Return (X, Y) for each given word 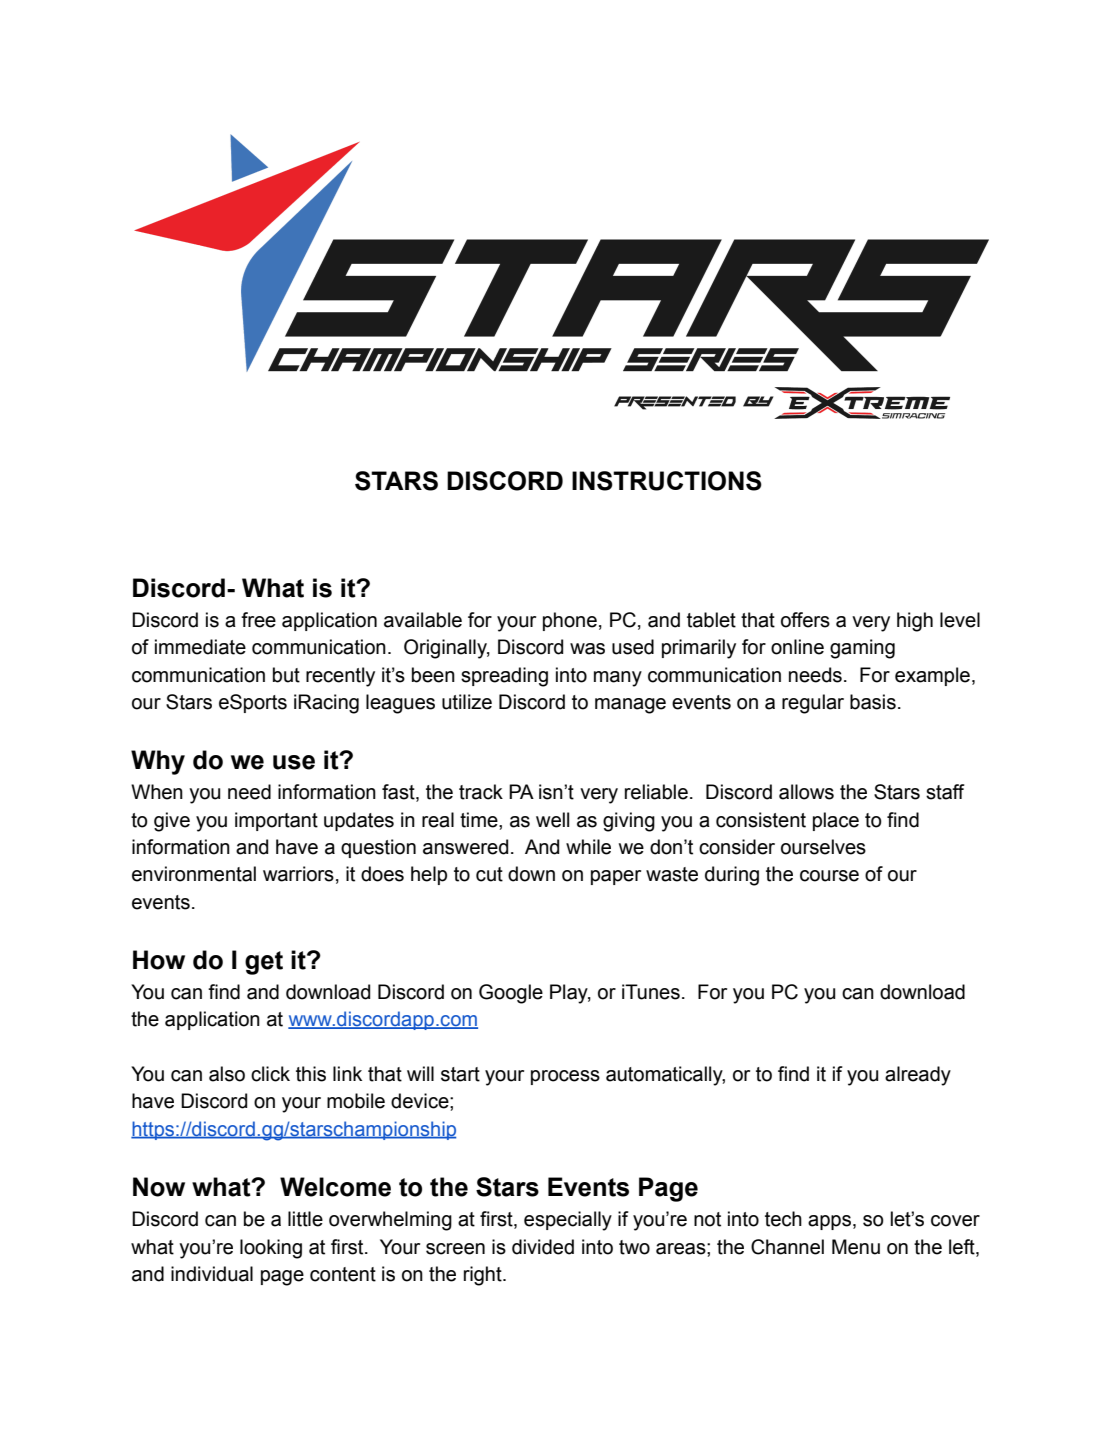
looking (271, 1249)
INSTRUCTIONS (667, 481)
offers (805, 620)
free (258, 620)
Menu (856, 1247)
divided (543, 1247)
